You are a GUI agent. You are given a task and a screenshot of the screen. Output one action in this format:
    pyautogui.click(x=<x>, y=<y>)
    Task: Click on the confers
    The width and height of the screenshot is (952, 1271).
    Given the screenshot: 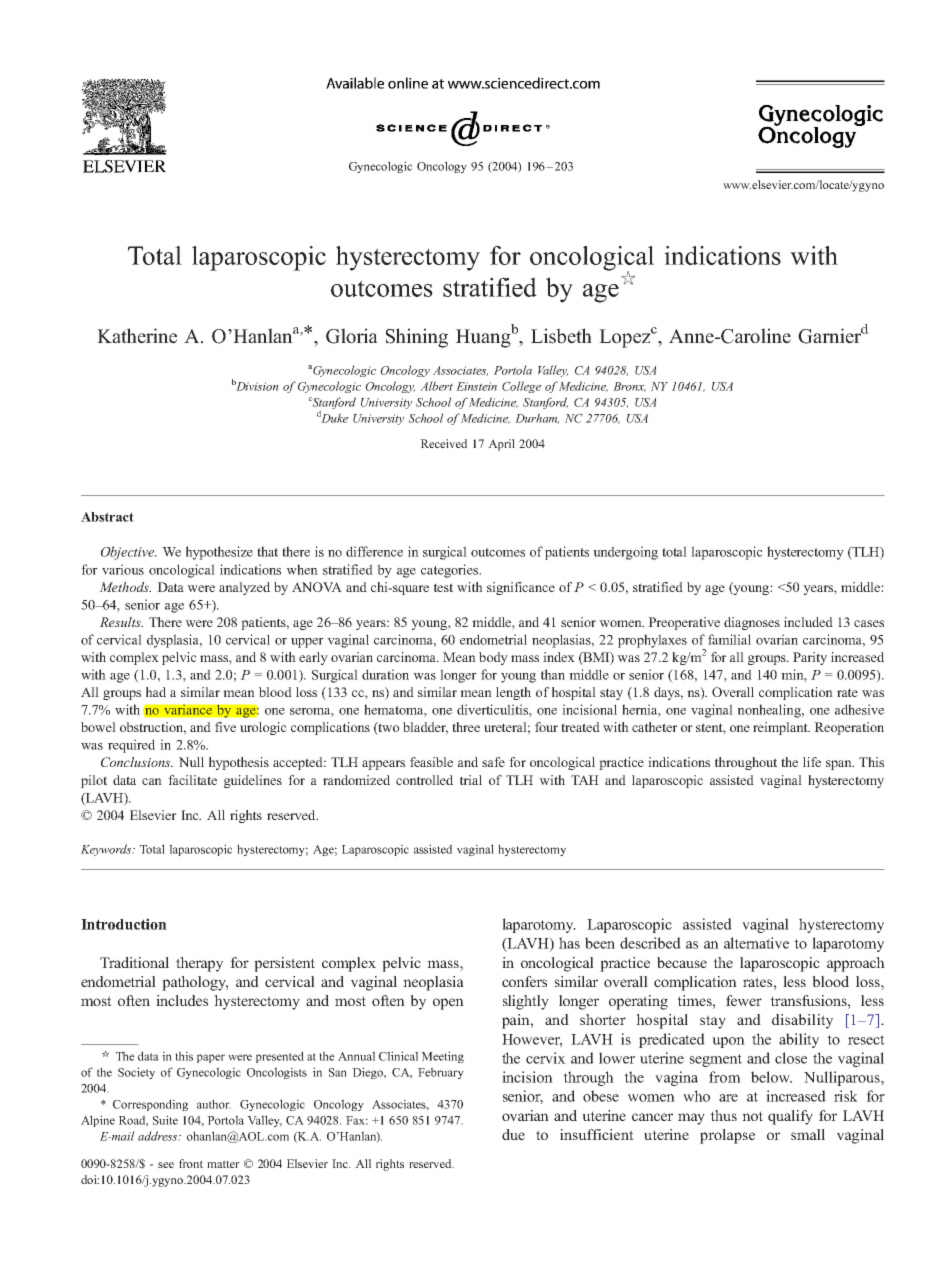 What is the action you would take?
    pyautogui.click(x=524, y=981)
